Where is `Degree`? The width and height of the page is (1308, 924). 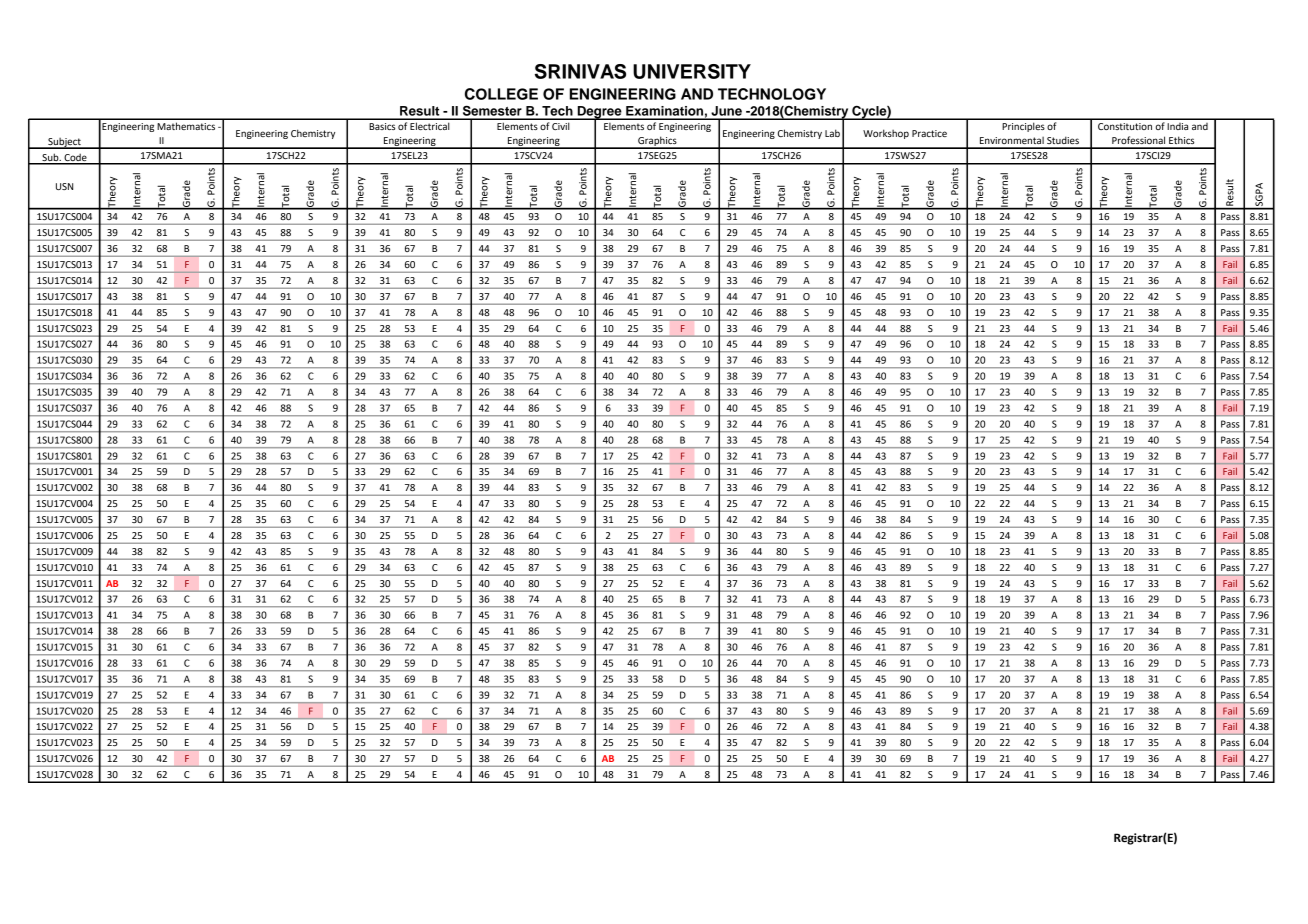 Degree is located at coordinates (599, 113).
